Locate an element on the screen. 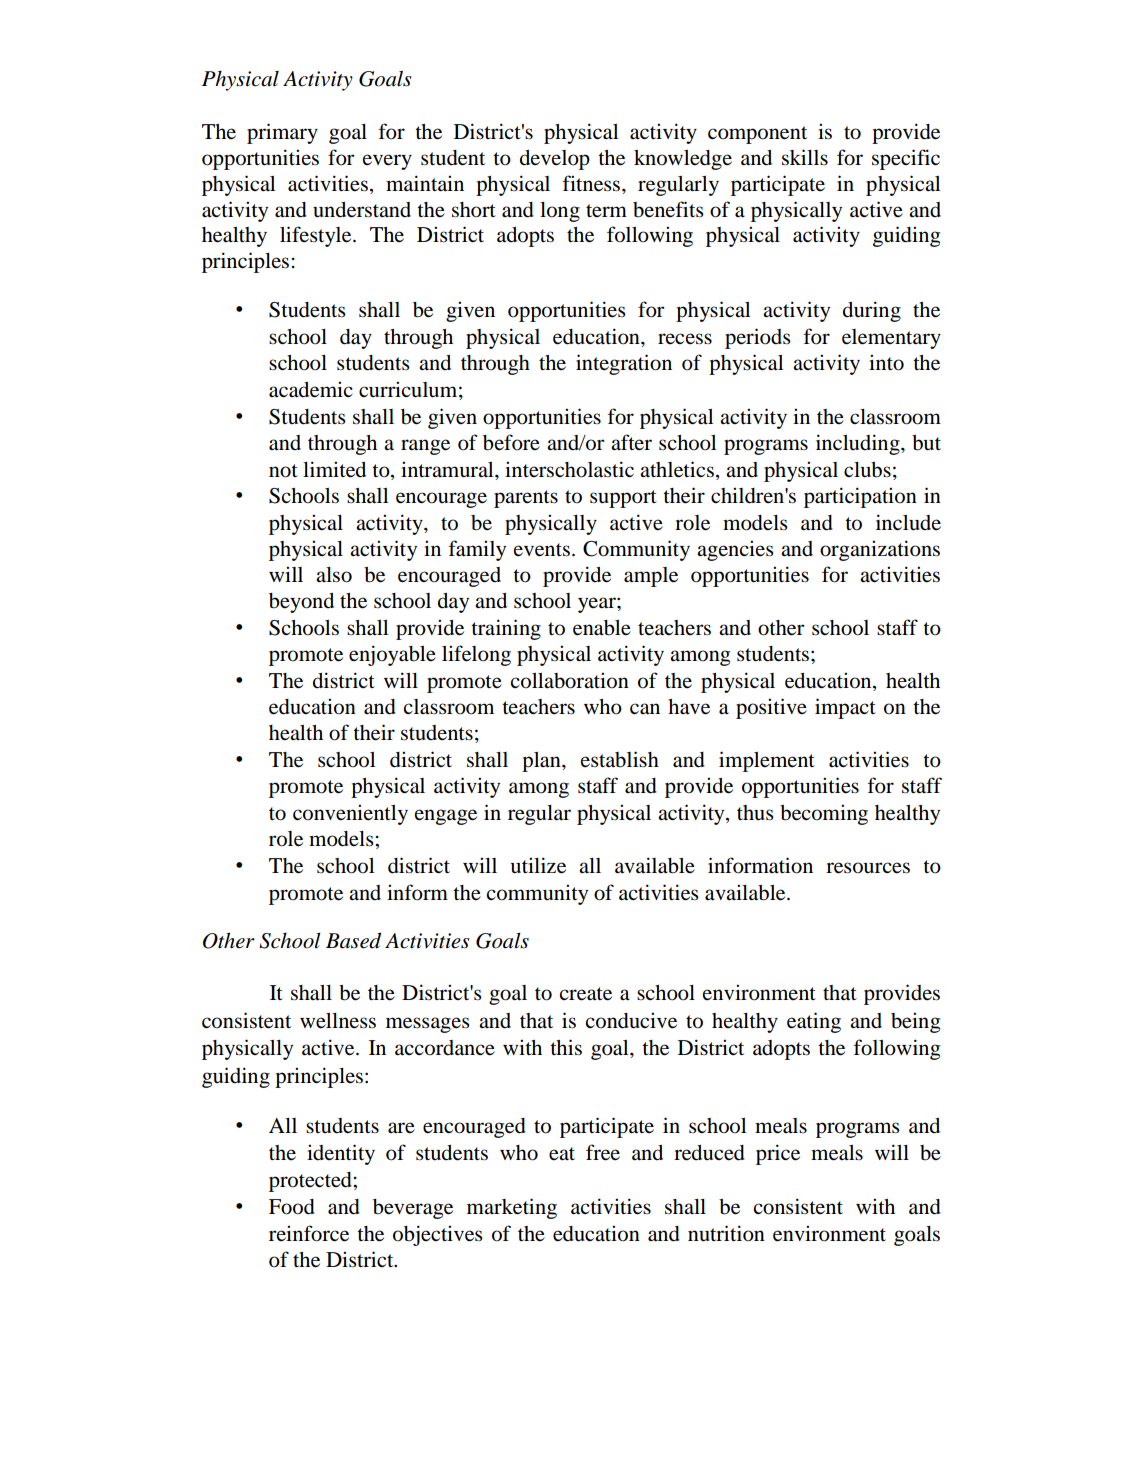 This screenshot has height=1479, width=1143. skills is located at coordinates (805, 157).
